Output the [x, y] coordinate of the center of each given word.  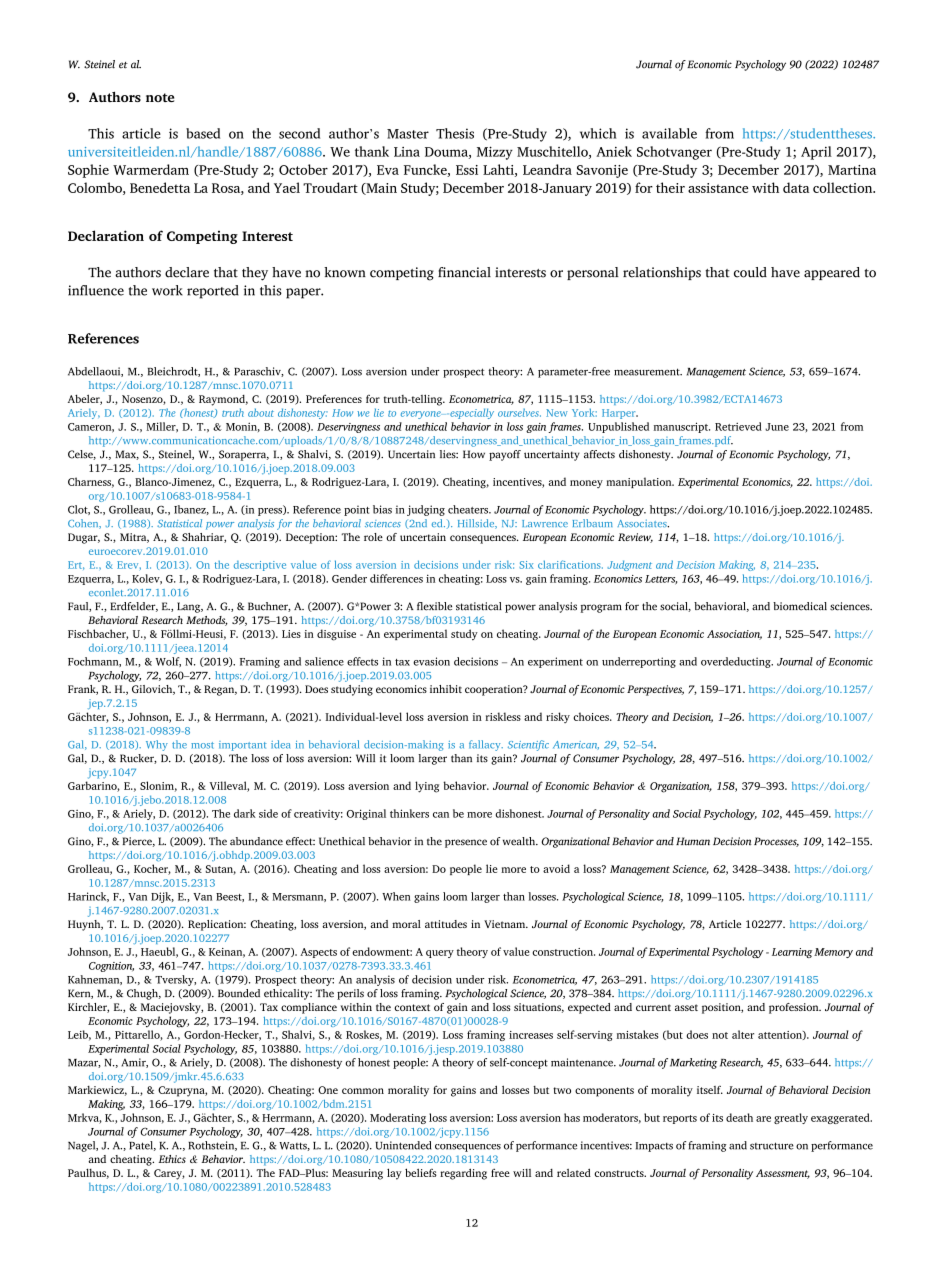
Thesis [455, 133]
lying [427, 787]
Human [693, 841]
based [203, 133]
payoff [505, 455]
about [261, 412]
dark [245, 813]
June [777, 427]
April [816, 153]
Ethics [172, 1159]
